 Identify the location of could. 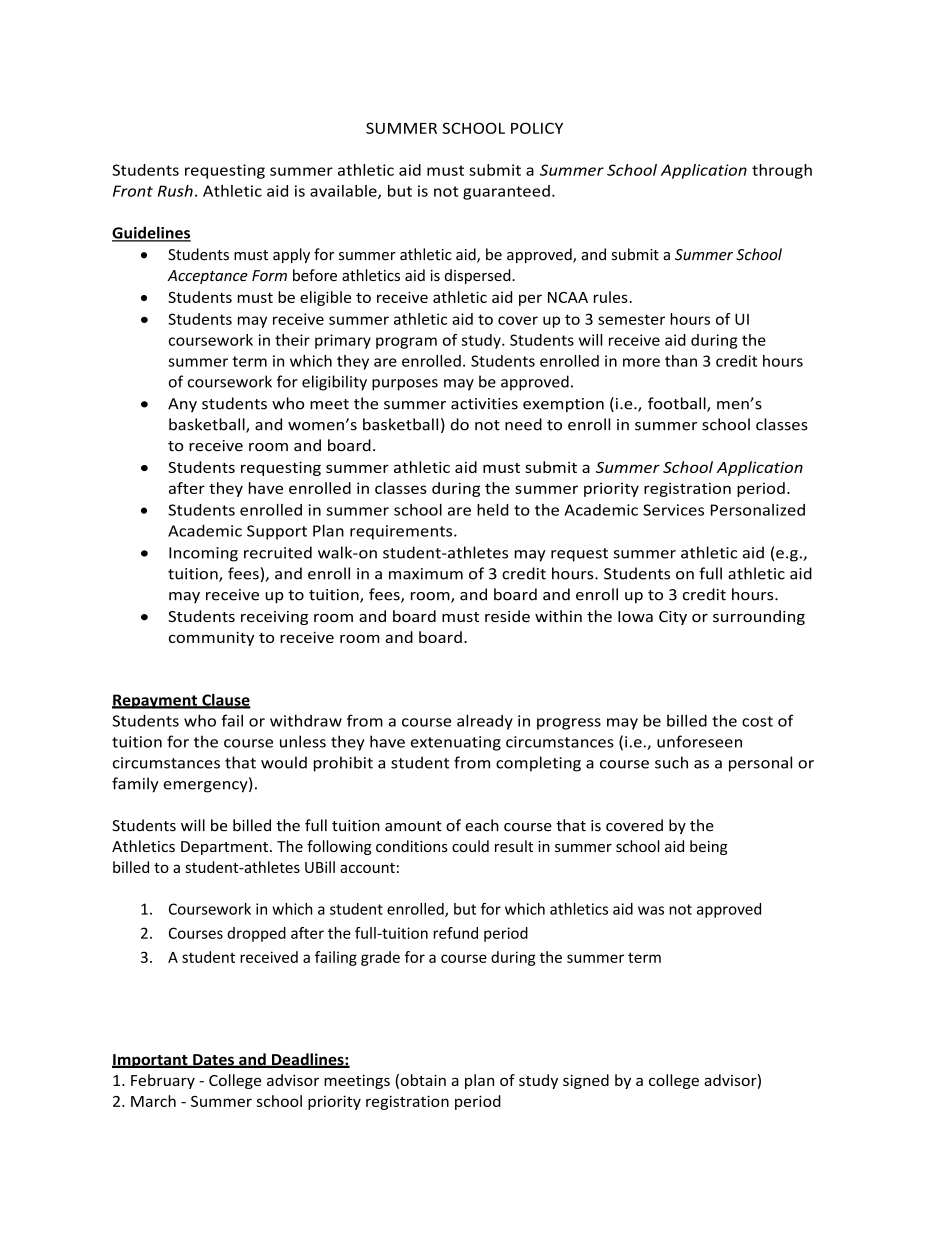
(470, 846).
